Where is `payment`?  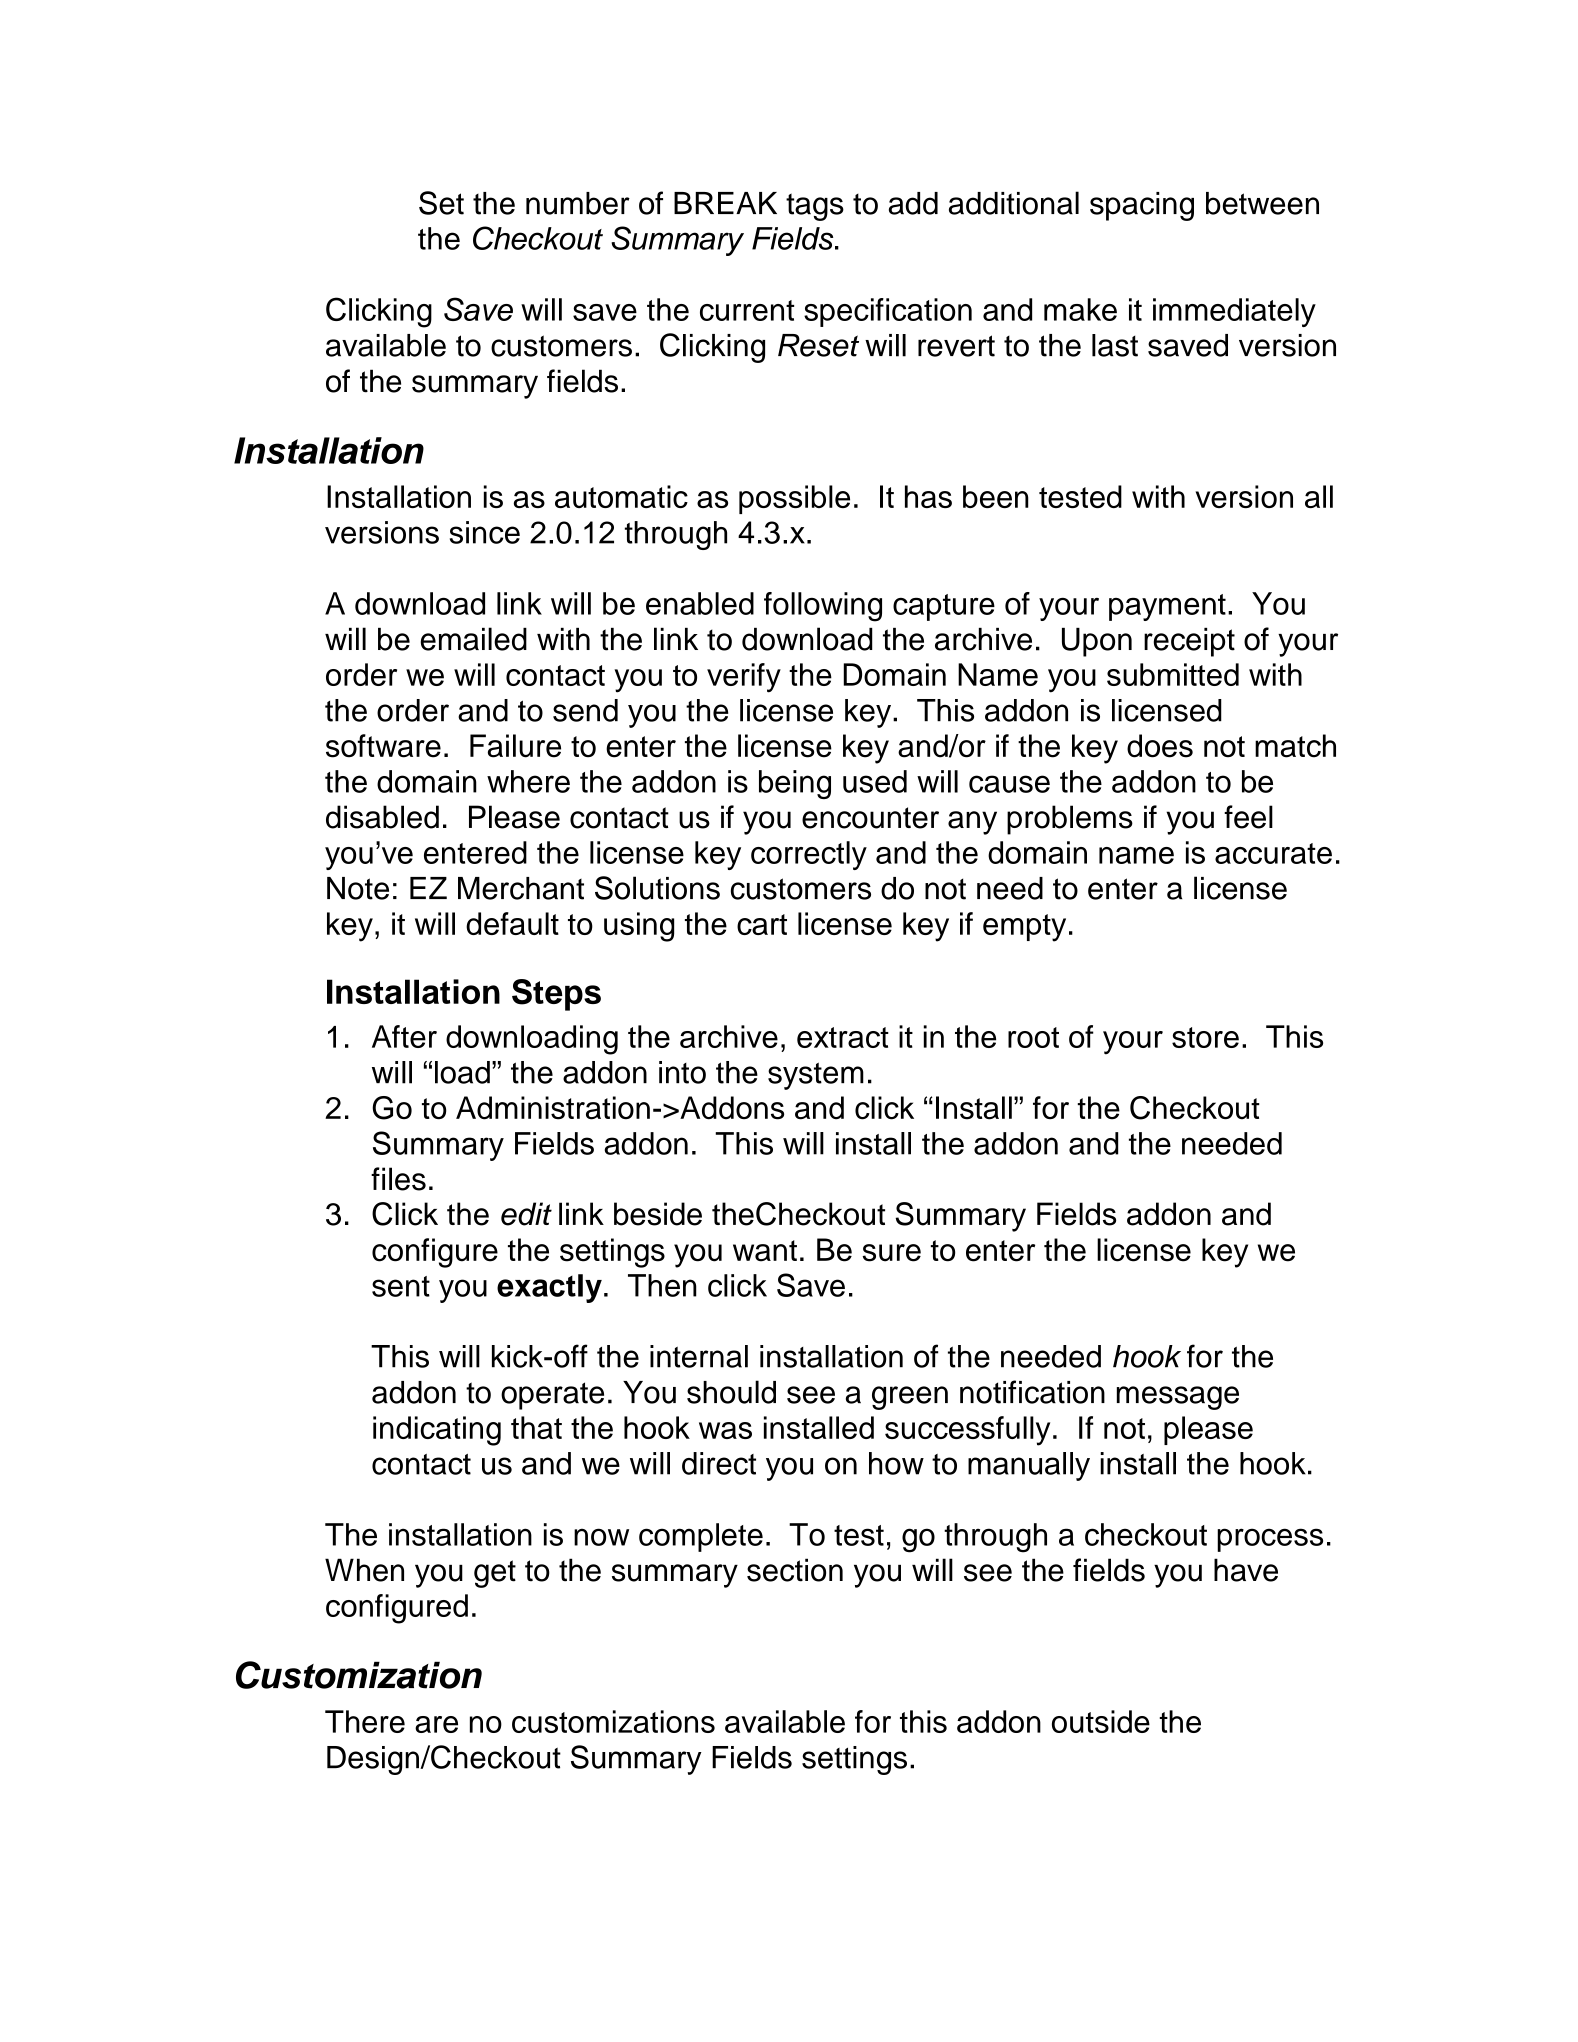 payment is located at coordinates (1167, 607).
